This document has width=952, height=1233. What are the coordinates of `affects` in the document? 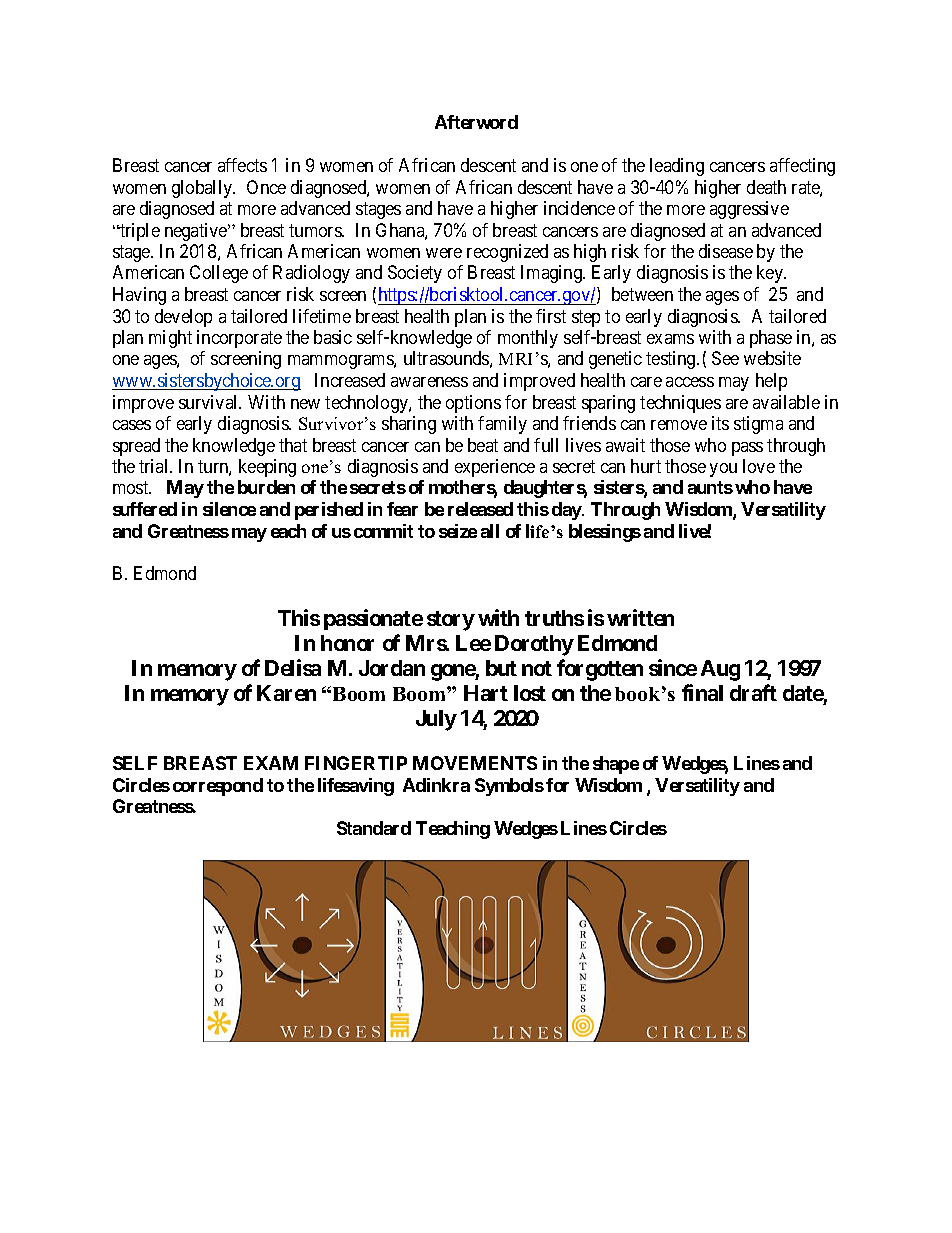 It's located at (242, 165).
